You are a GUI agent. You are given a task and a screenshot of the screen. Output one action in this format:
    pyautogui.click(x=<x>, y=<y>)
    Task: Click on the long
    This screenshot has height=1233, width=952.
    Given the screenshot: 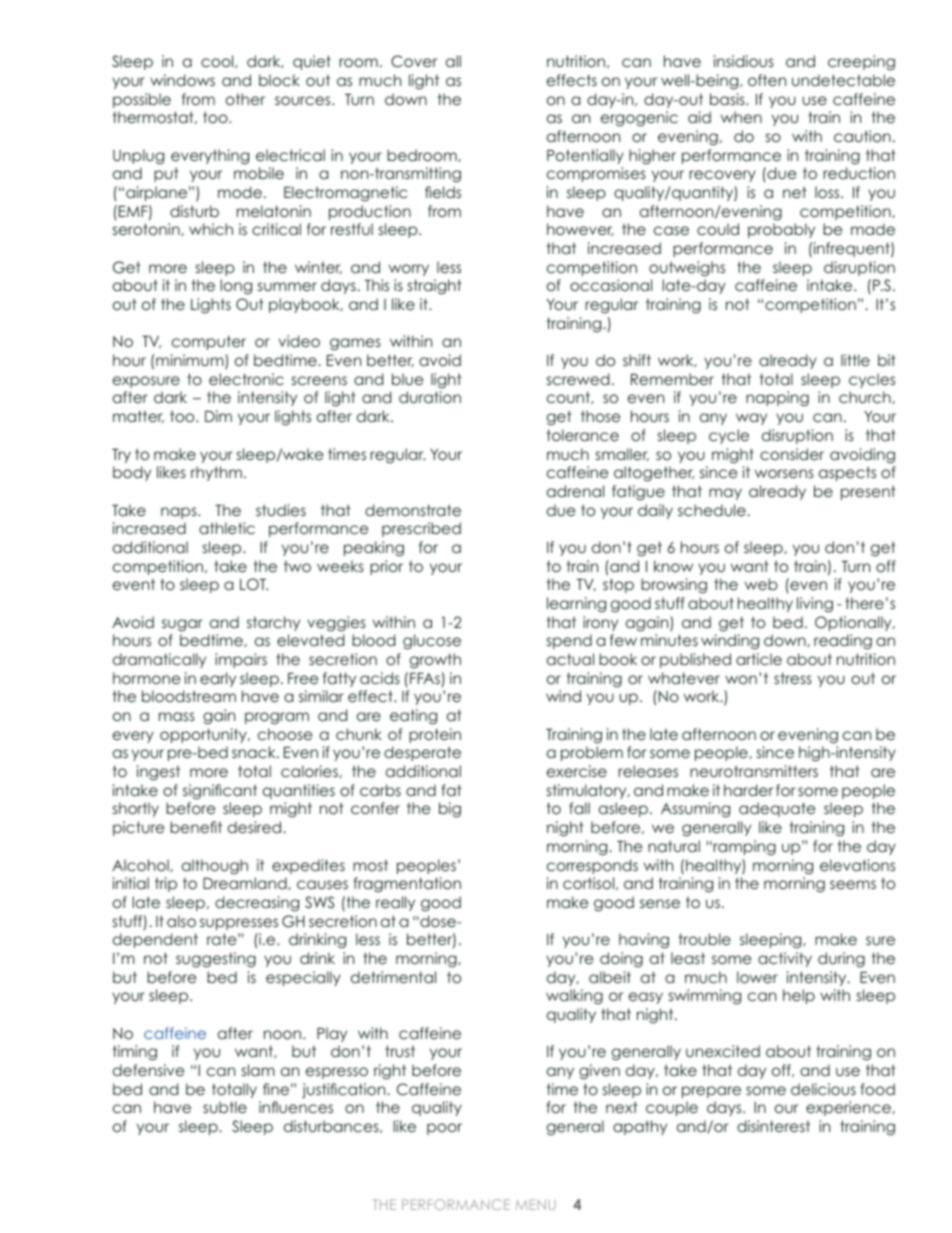 What is the action you would take?
    pyautogui.click(x=236, y=286)
